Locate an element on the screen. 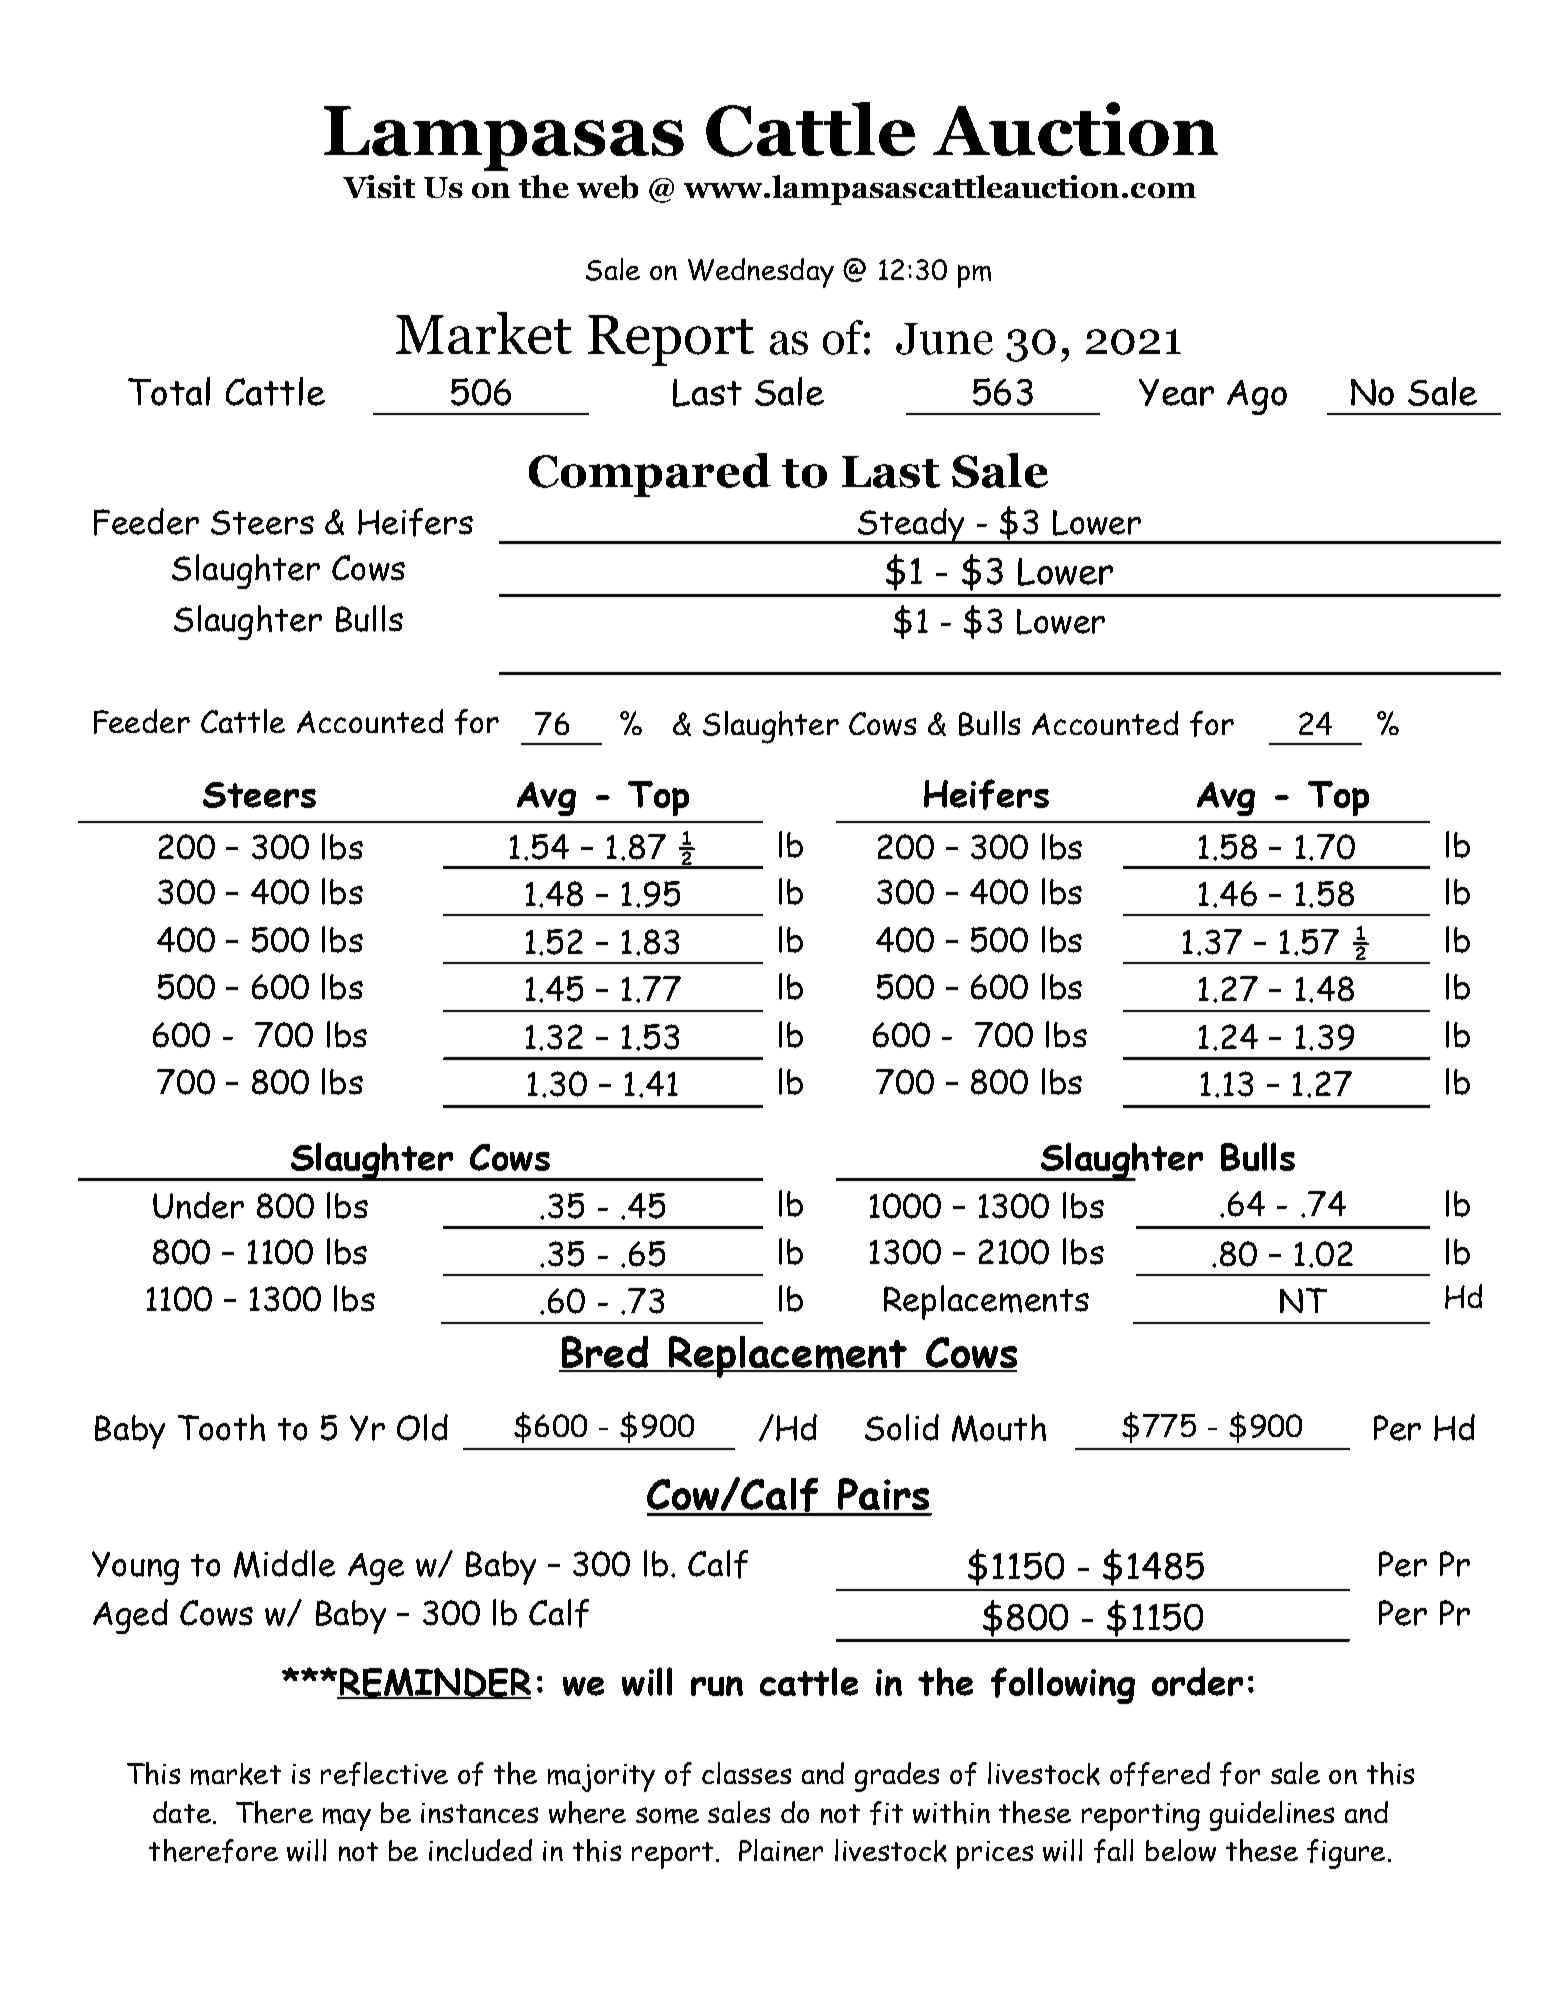 The image size is (1541, 1994). Ago is located at coordinates (1257, 397).
